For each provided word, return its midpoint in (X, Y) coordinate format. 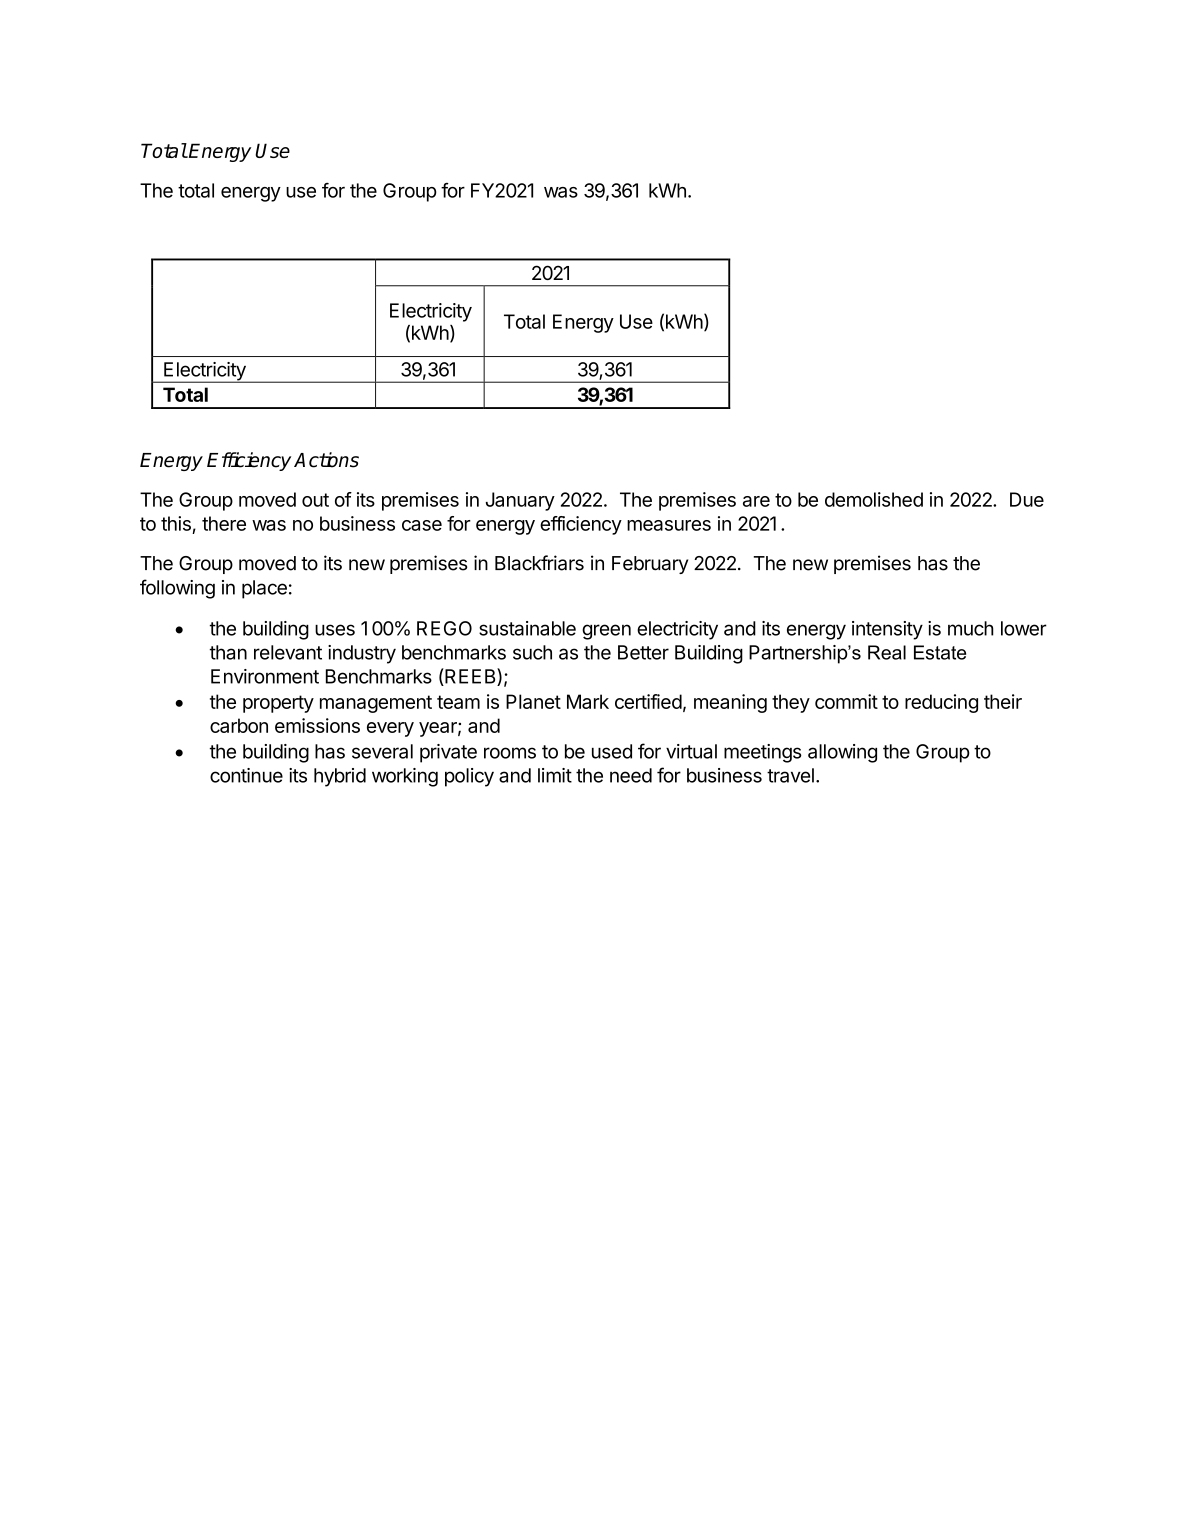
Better (643, 652)
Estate (940, 652)
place (264, 589)
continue (246, 775)
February (650, 565)
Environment (265, 676)
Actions (326, 460)
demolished (874, 499)
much (971, 628)
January (520, 501)
